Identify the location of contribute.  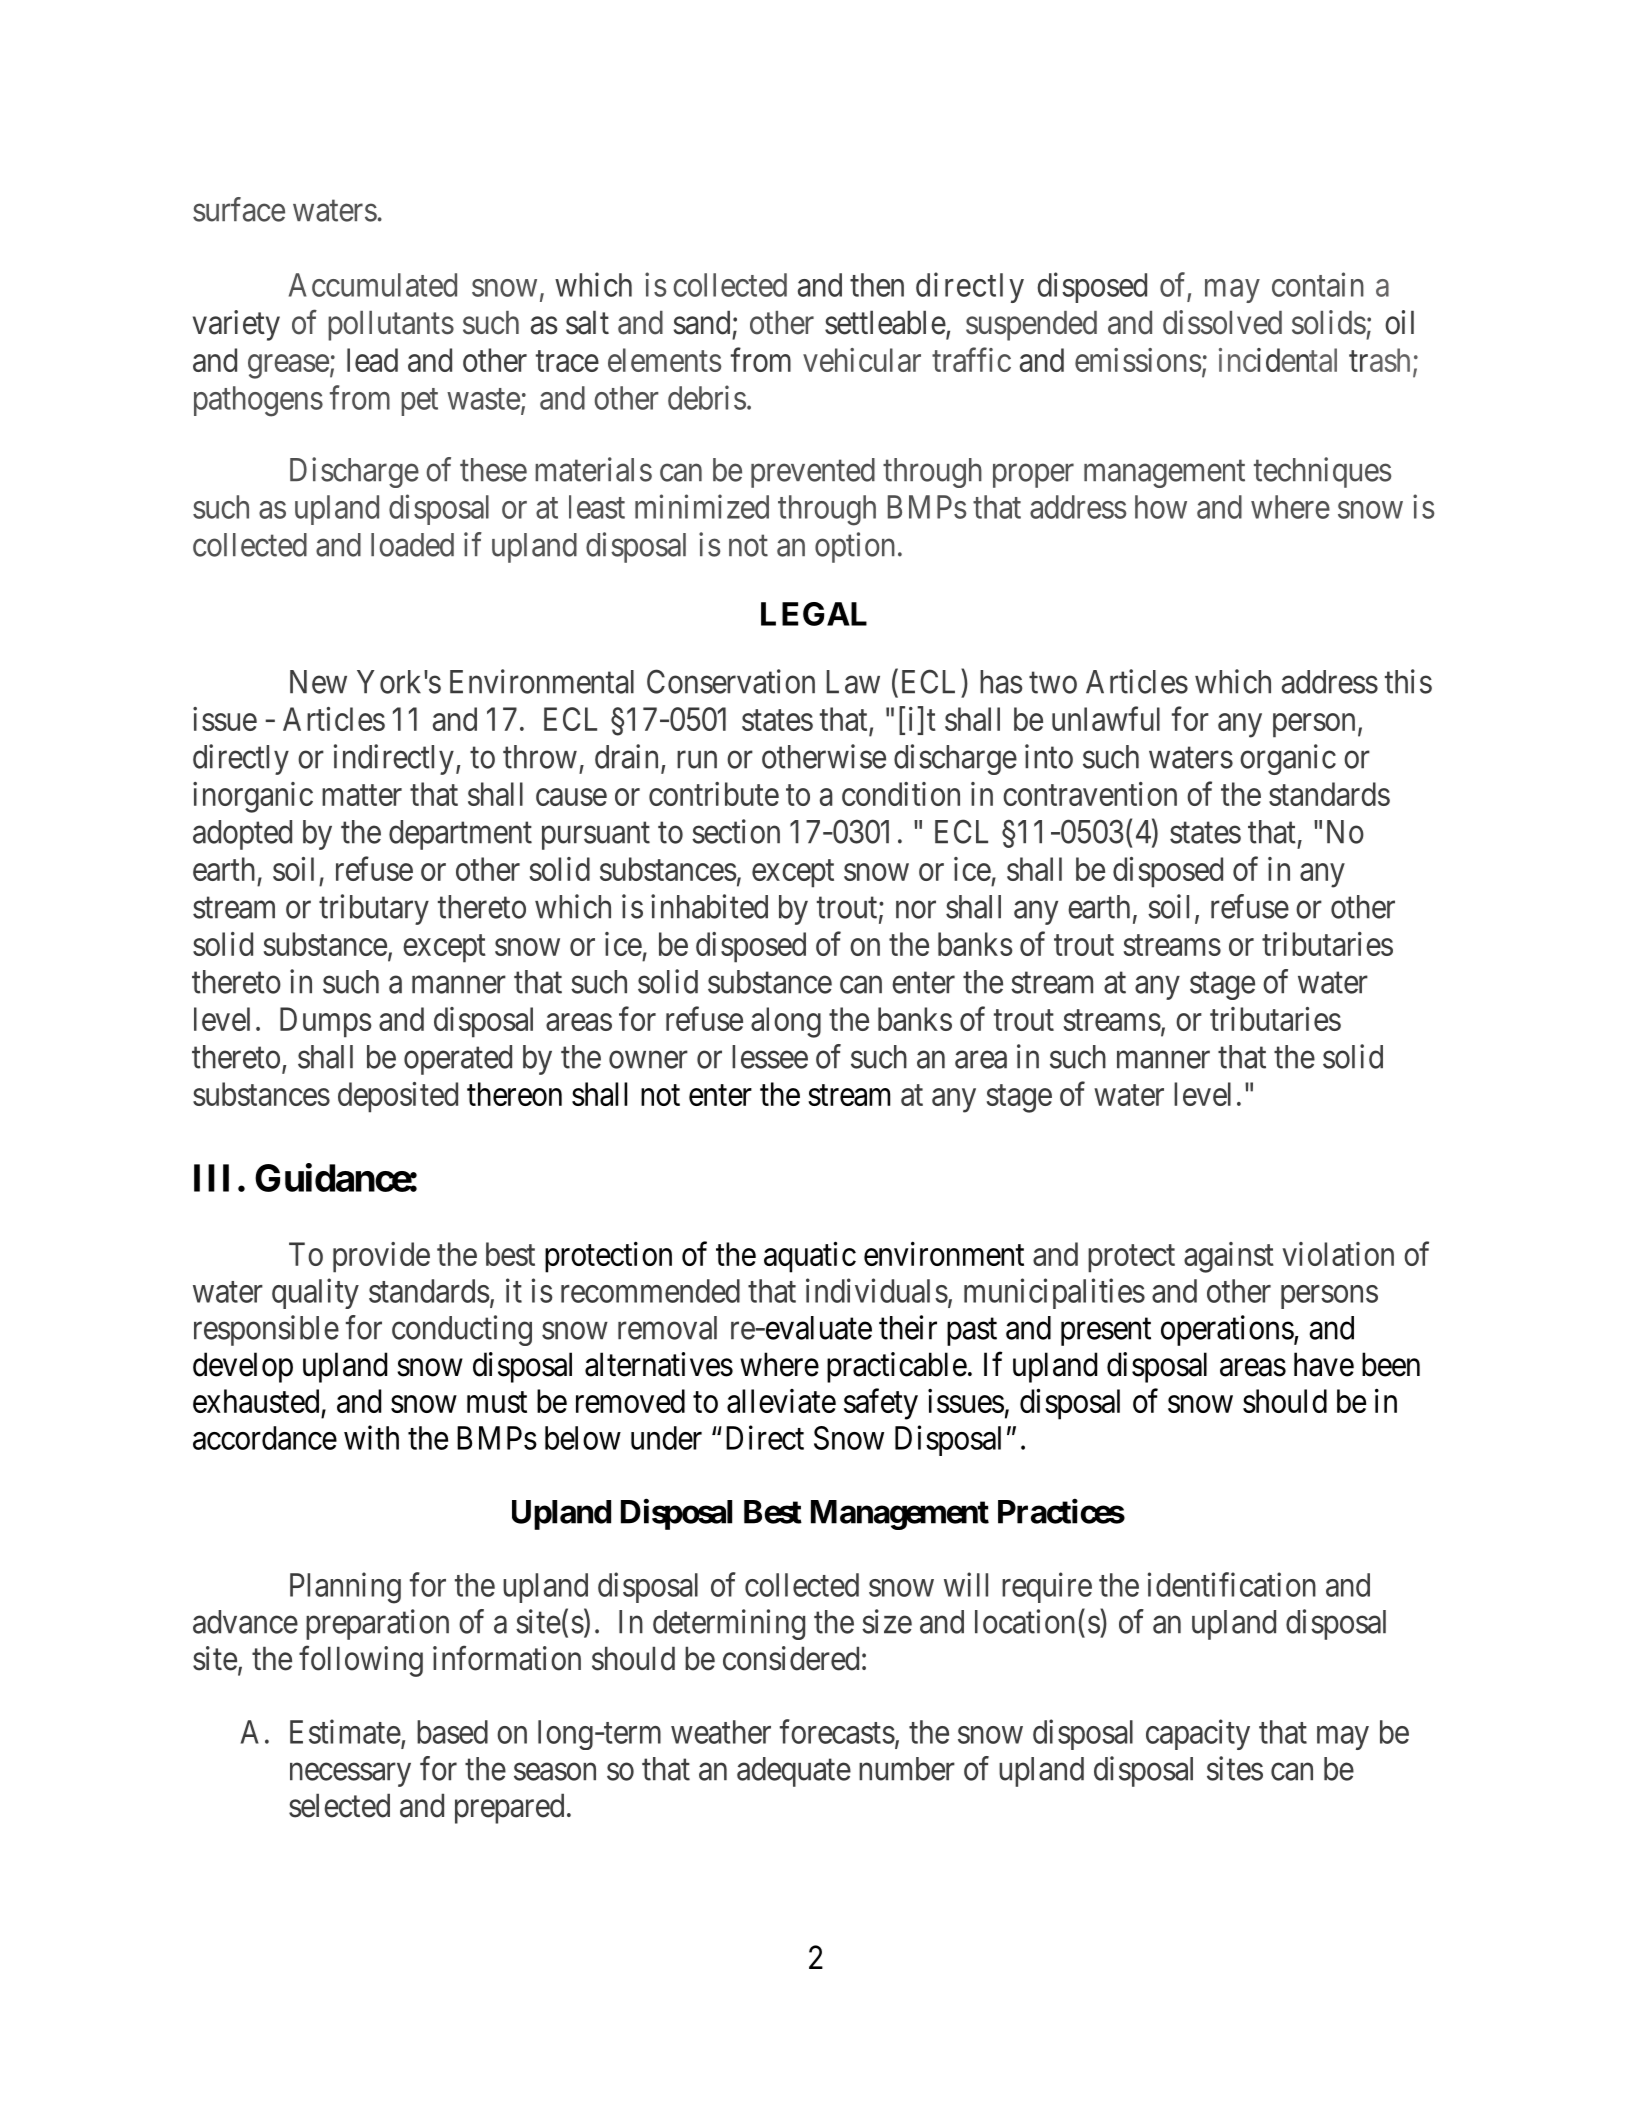
(714, 794).
